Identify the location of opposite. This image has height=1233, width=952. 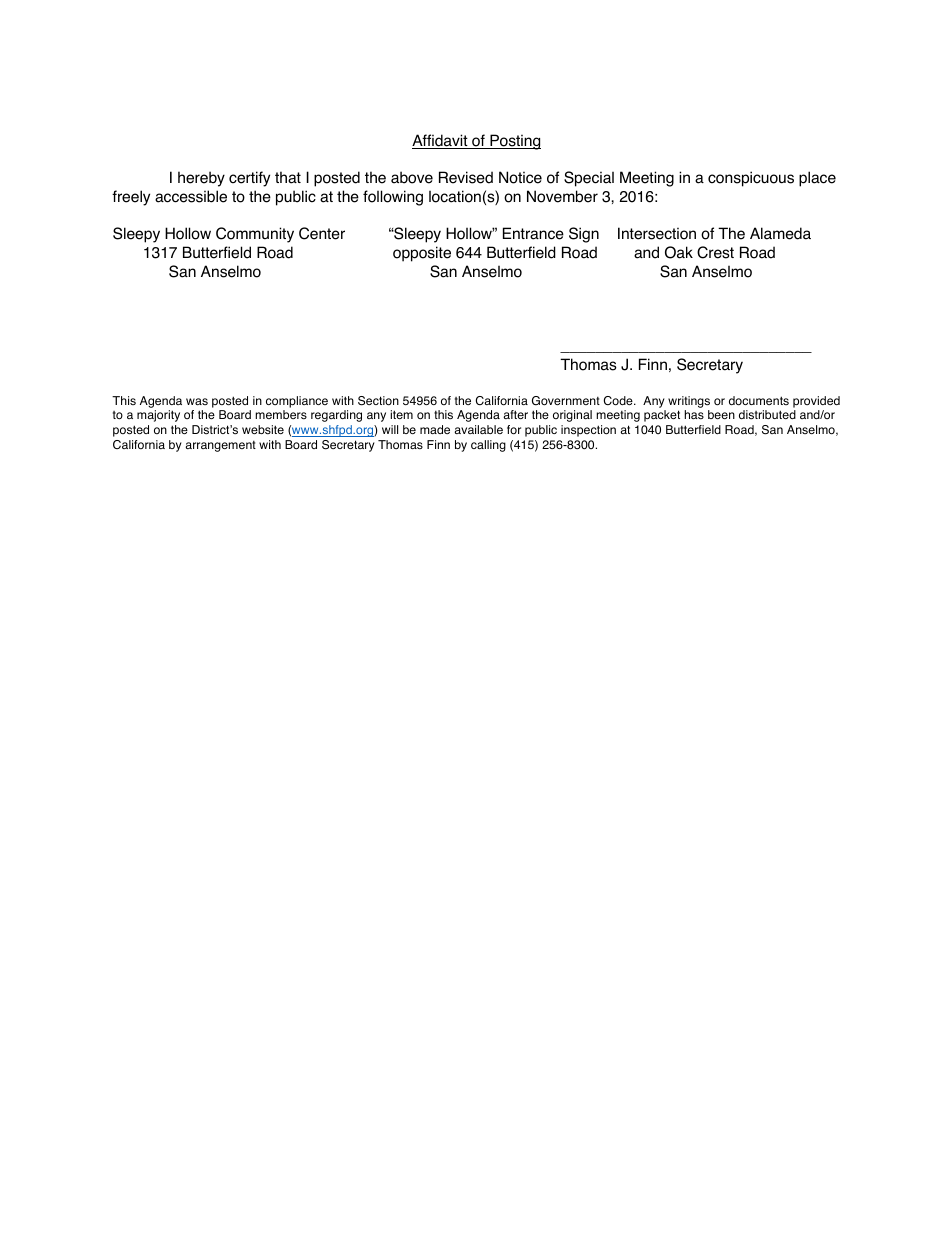
(422, 254).
